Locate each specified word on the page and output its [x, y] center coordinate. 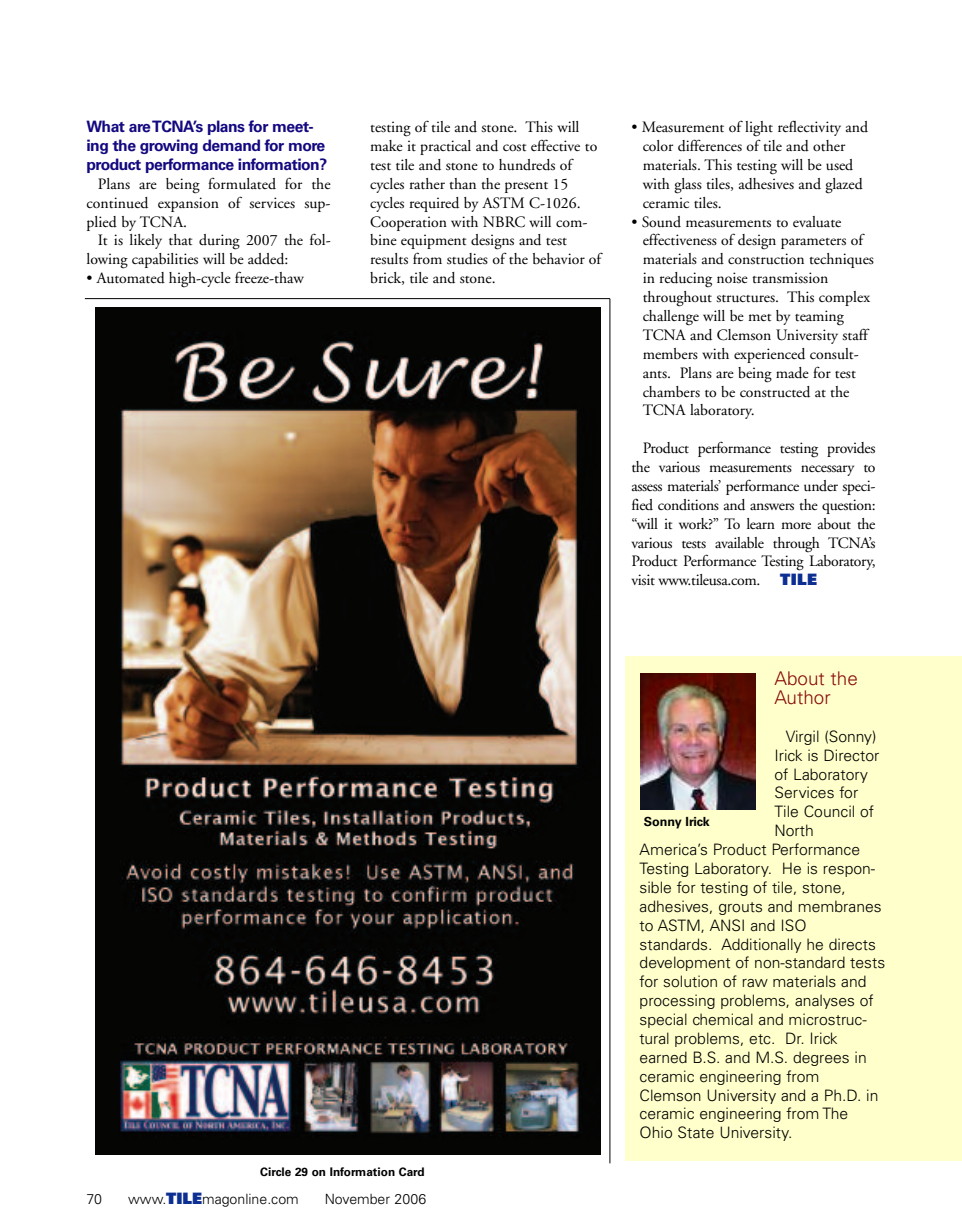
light [759, 129]
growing [169, 146]
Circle [275, 1171]
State [696, 1132]
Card [411, 1171]
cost [514, 148]
